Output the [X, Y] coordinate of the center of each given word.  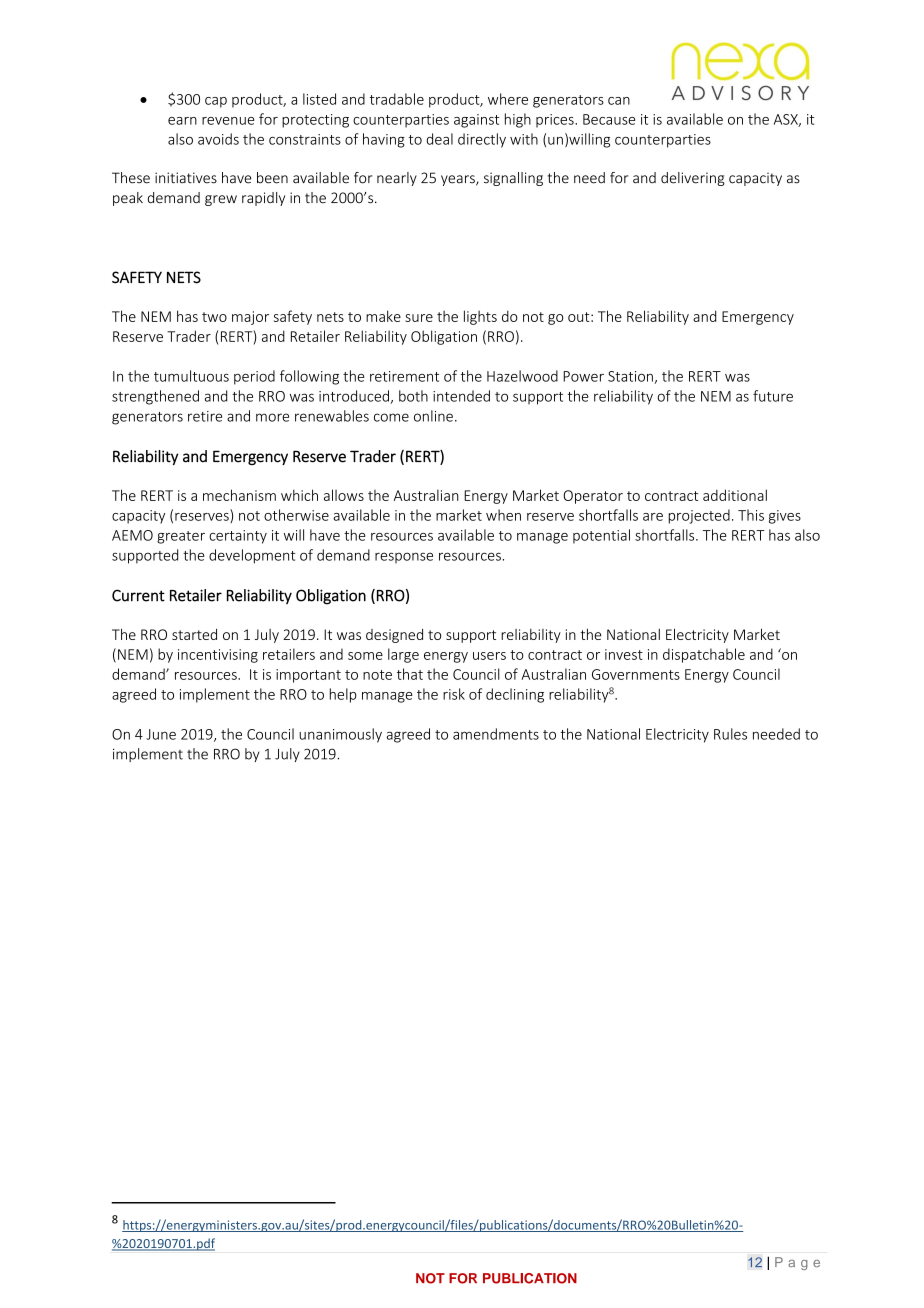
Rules [730, 734]
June [161, 734]
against [476, 121]
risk [454, 694]
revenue [228, 121]
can [619, 101]
